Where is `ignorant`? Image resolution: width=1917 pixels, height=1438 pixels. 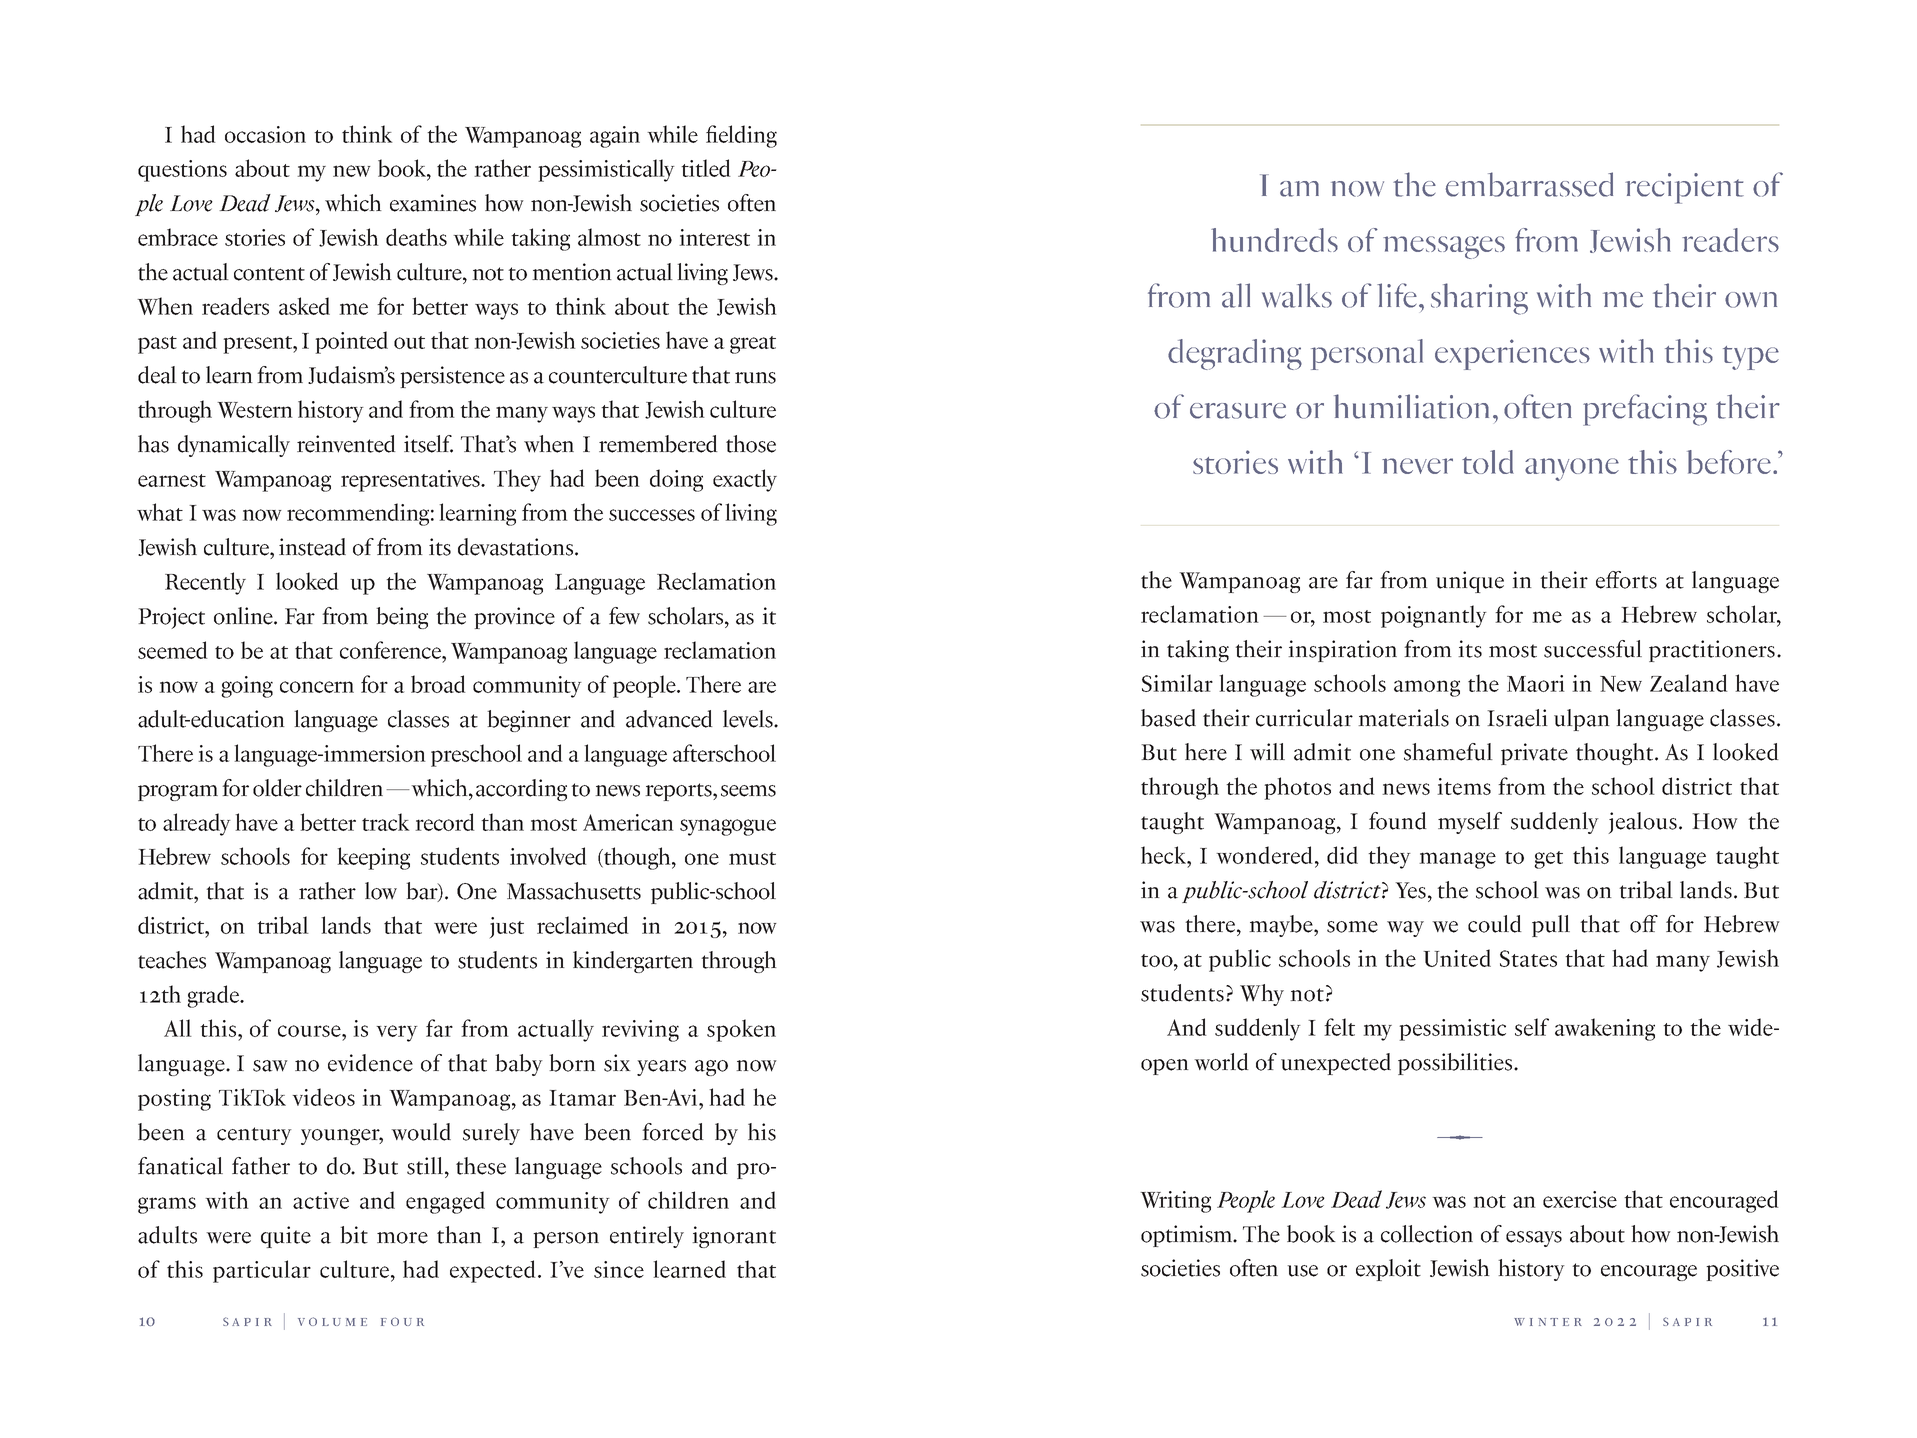
ignorant is located at coordinates (734, 1237).
